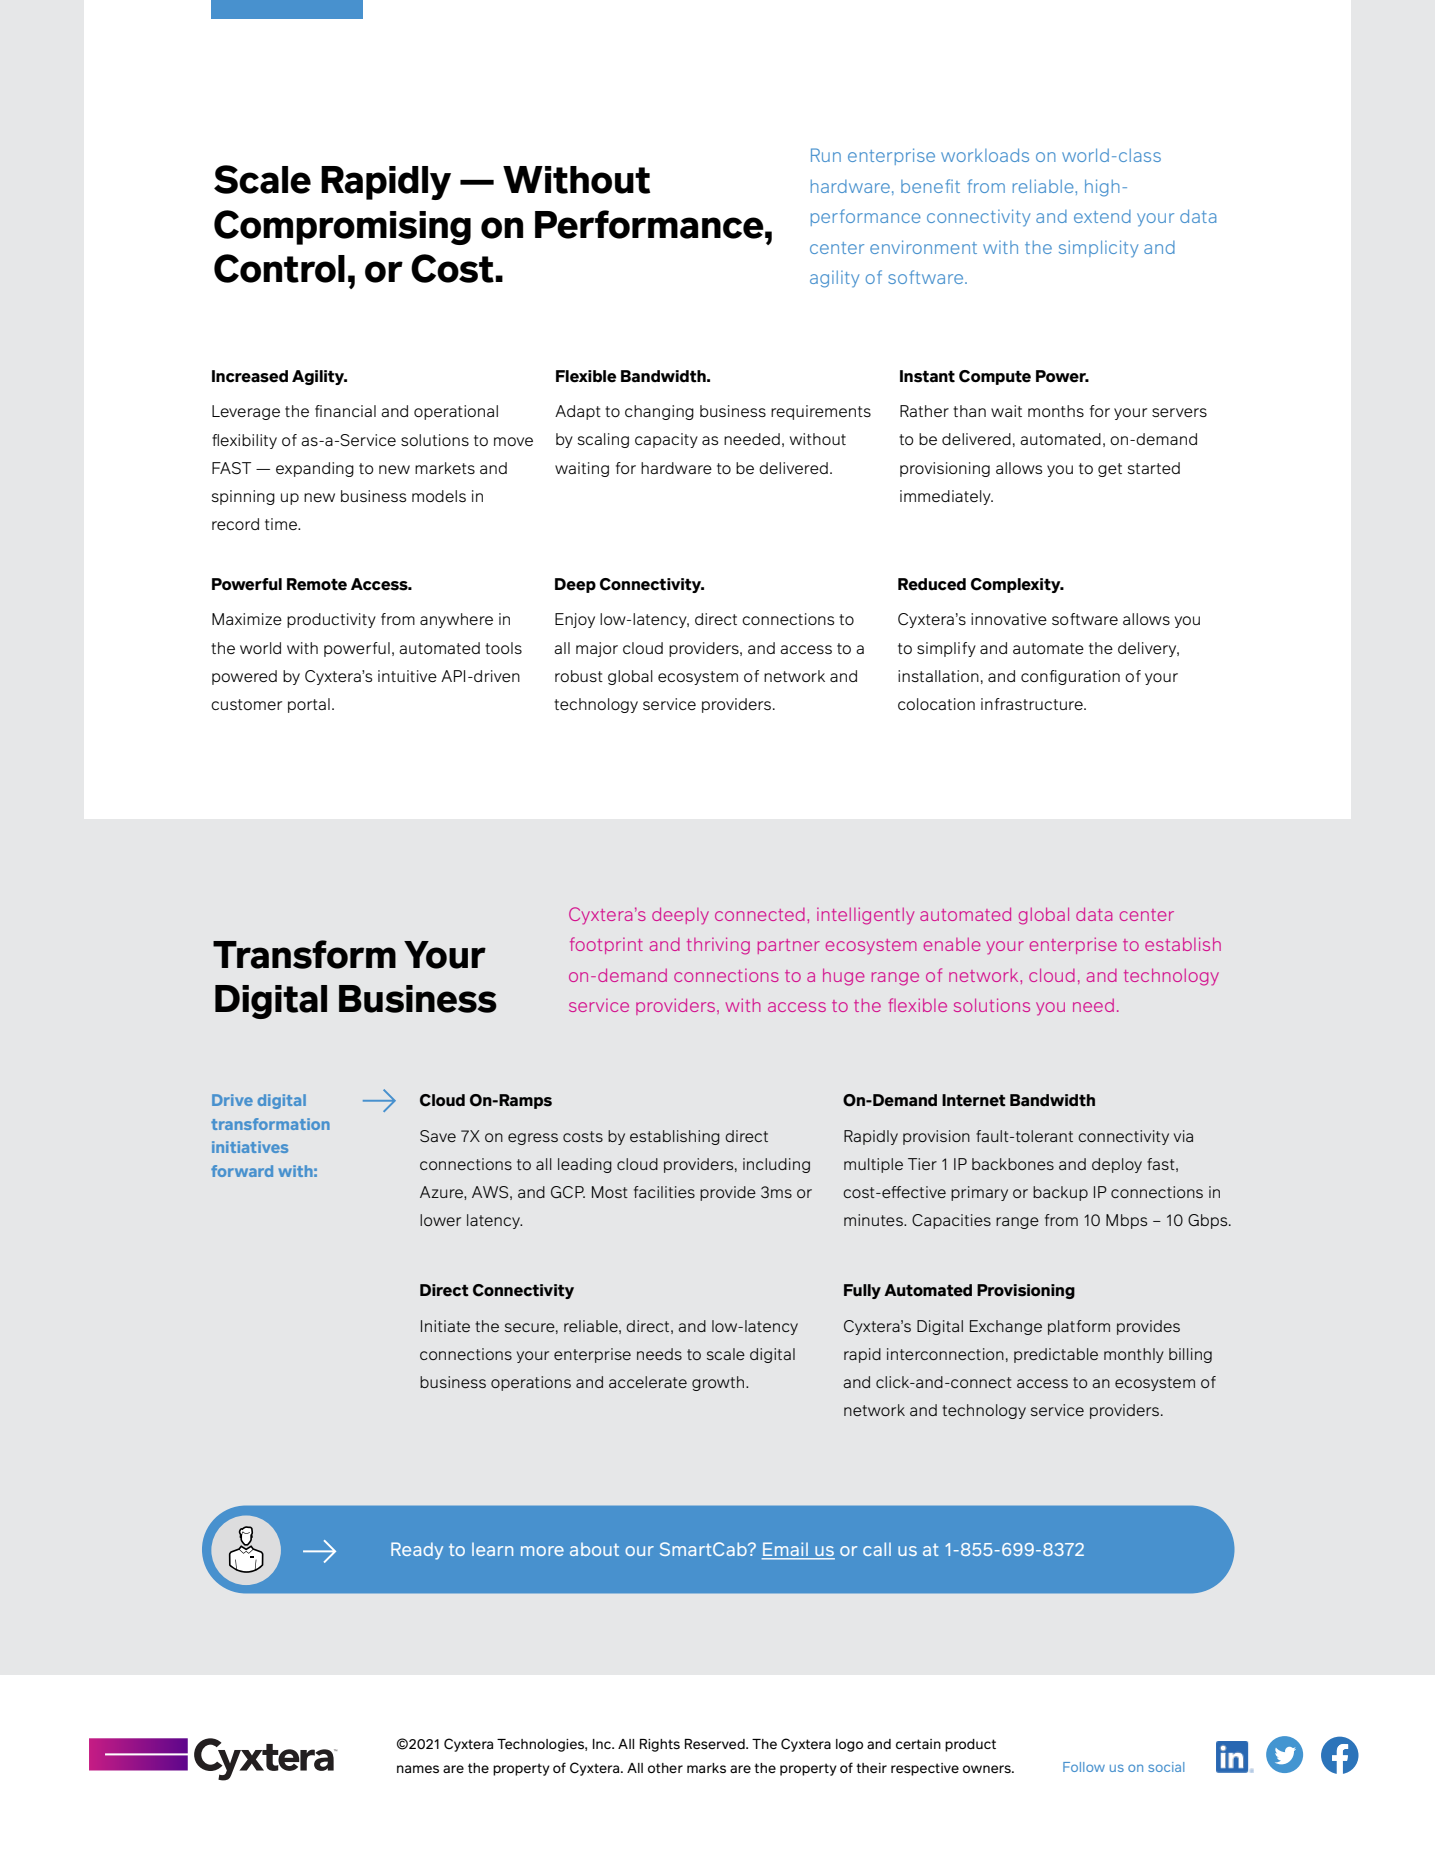 The image size is (1435, 1858). What do you see at coordinates (445, 1326) in the document?
I see `Initiate` at bounding box center [445, 1326].
